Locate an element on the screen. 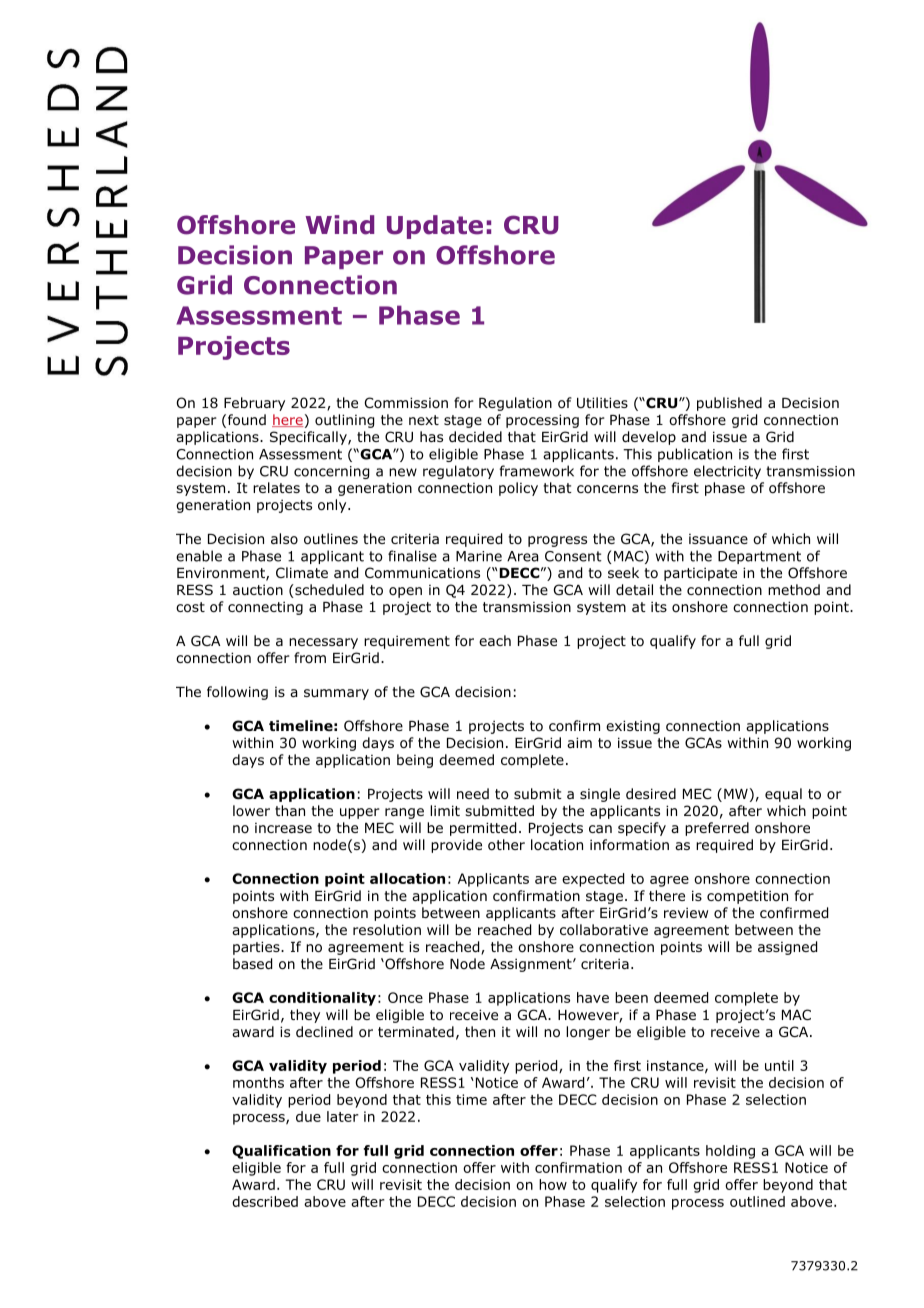 The image size is (924, 1308). published is located at coordinates (729, 404).
